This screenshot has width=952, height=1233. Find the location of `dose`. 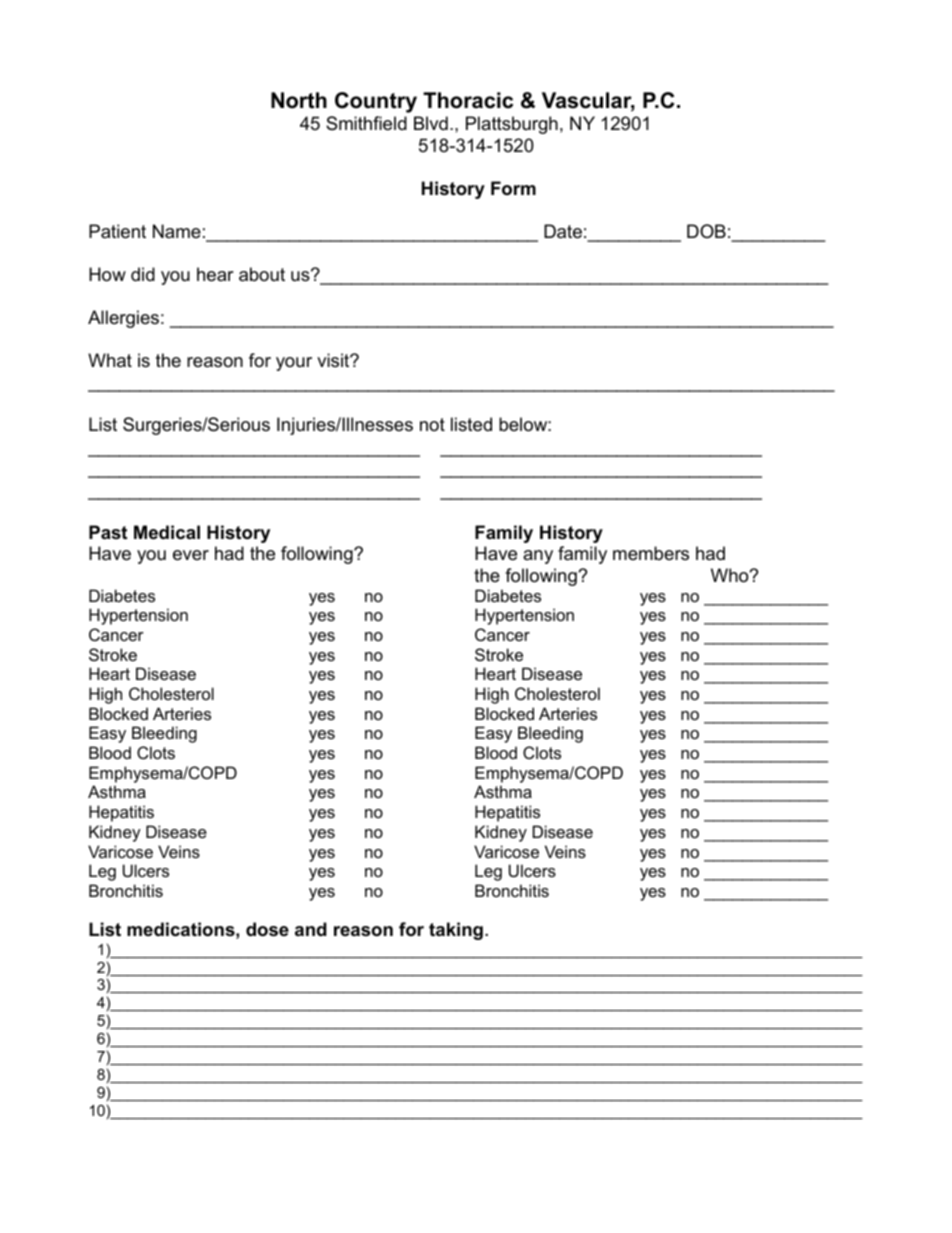

dose is located at coordinates (267, 929).
